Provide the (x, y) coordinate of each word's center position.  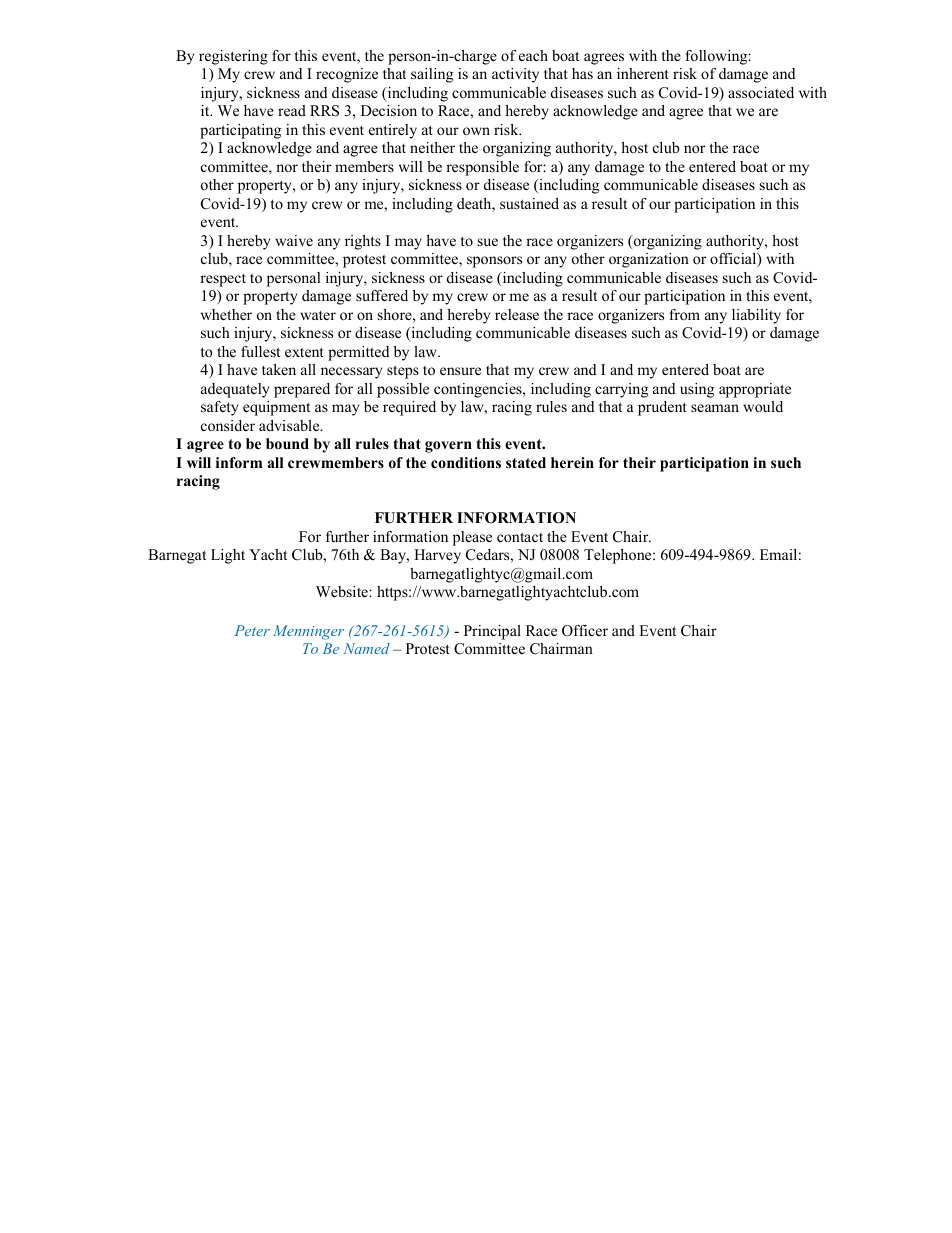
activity (515, 75)
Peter (252, 630)
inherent (643, 73)
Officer (585, 631)
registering (233, 57)
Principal (492, 632)
